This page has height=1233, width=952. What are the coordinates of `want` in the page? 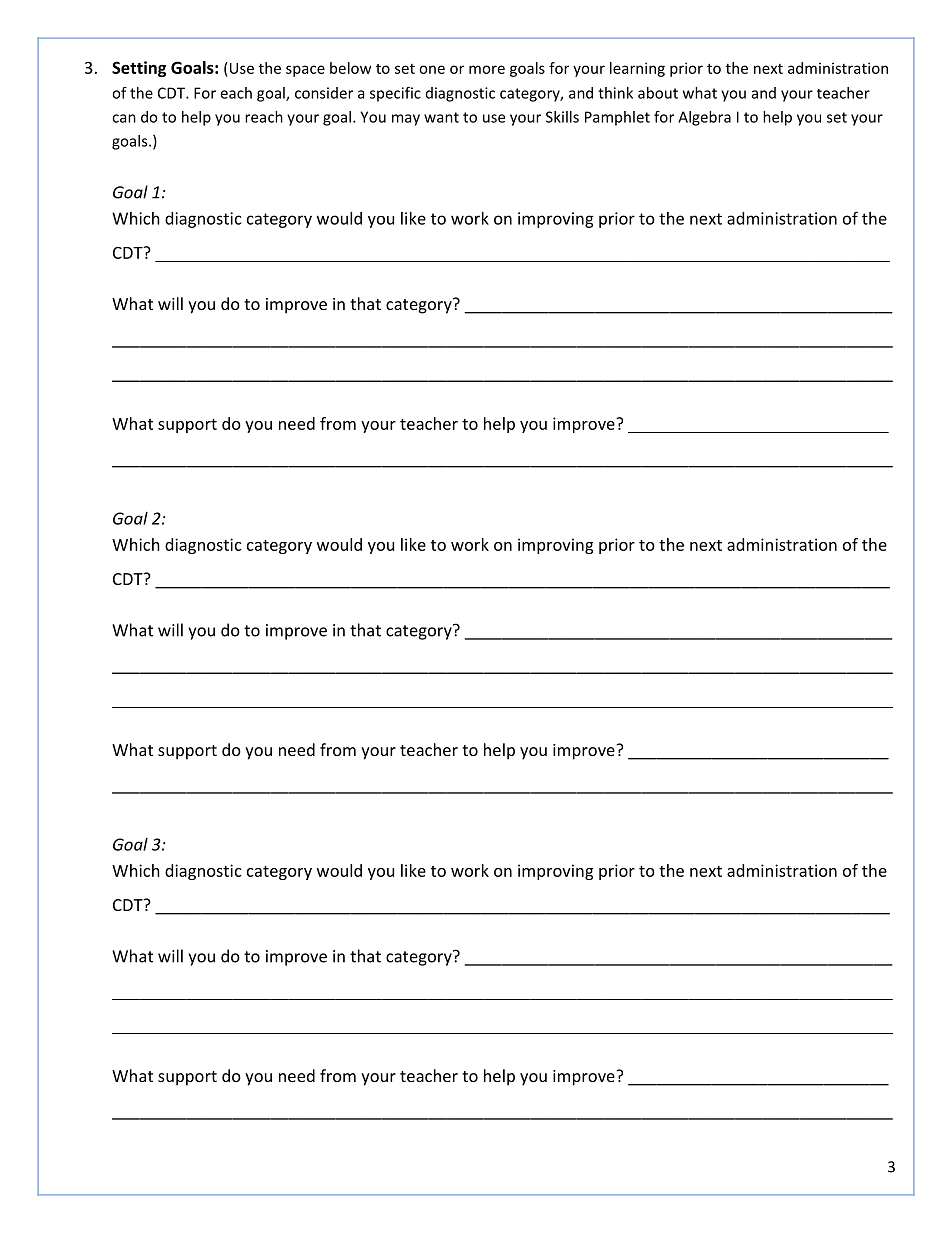 It's located at (441, 117).
